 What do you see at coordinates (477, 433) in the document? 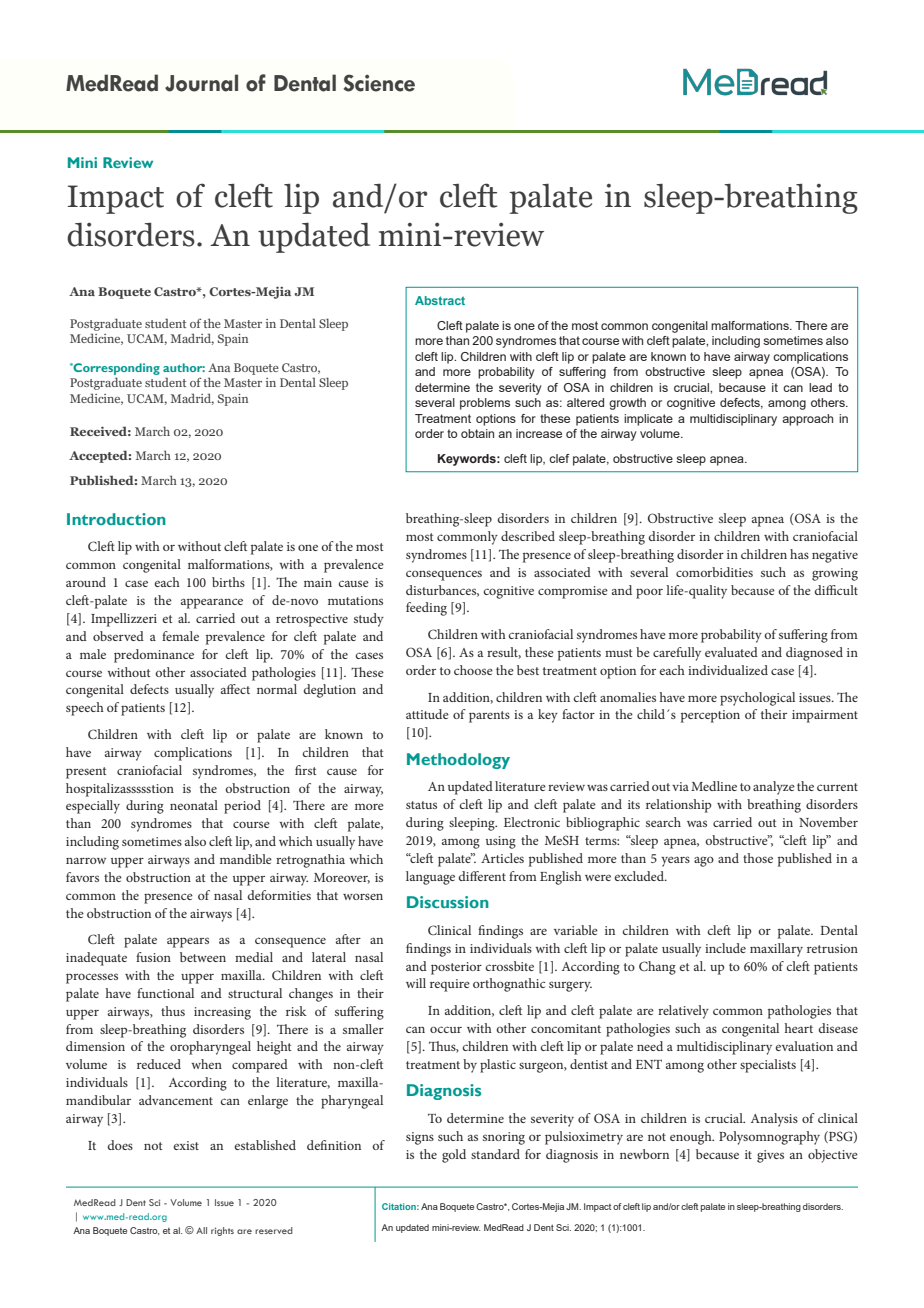
I see `obtain` at bounding box center [477, 433].
